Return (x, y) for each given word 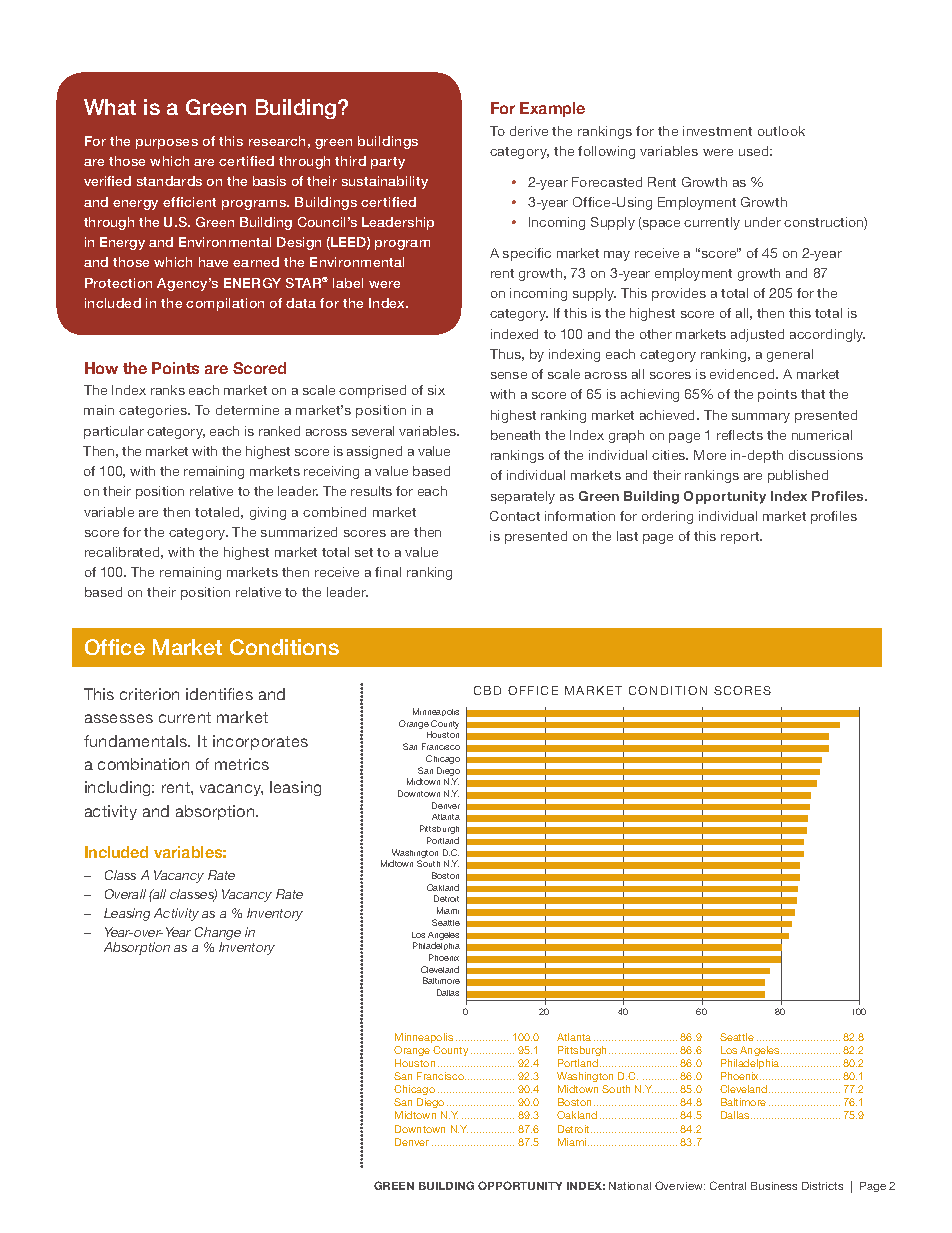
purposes (167, 144)
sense (509, 375)
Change (218, 933)
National (630, 1186)
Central (728, 1185)
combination (143, 764)
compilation (225, 304)
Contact (515, 516)
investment (717, 131)
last (627, 536)
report (741, 538)
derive (529, 131)
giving (268, 513)
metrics (242, 764)
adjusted (757, 335)
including (119, 788)
